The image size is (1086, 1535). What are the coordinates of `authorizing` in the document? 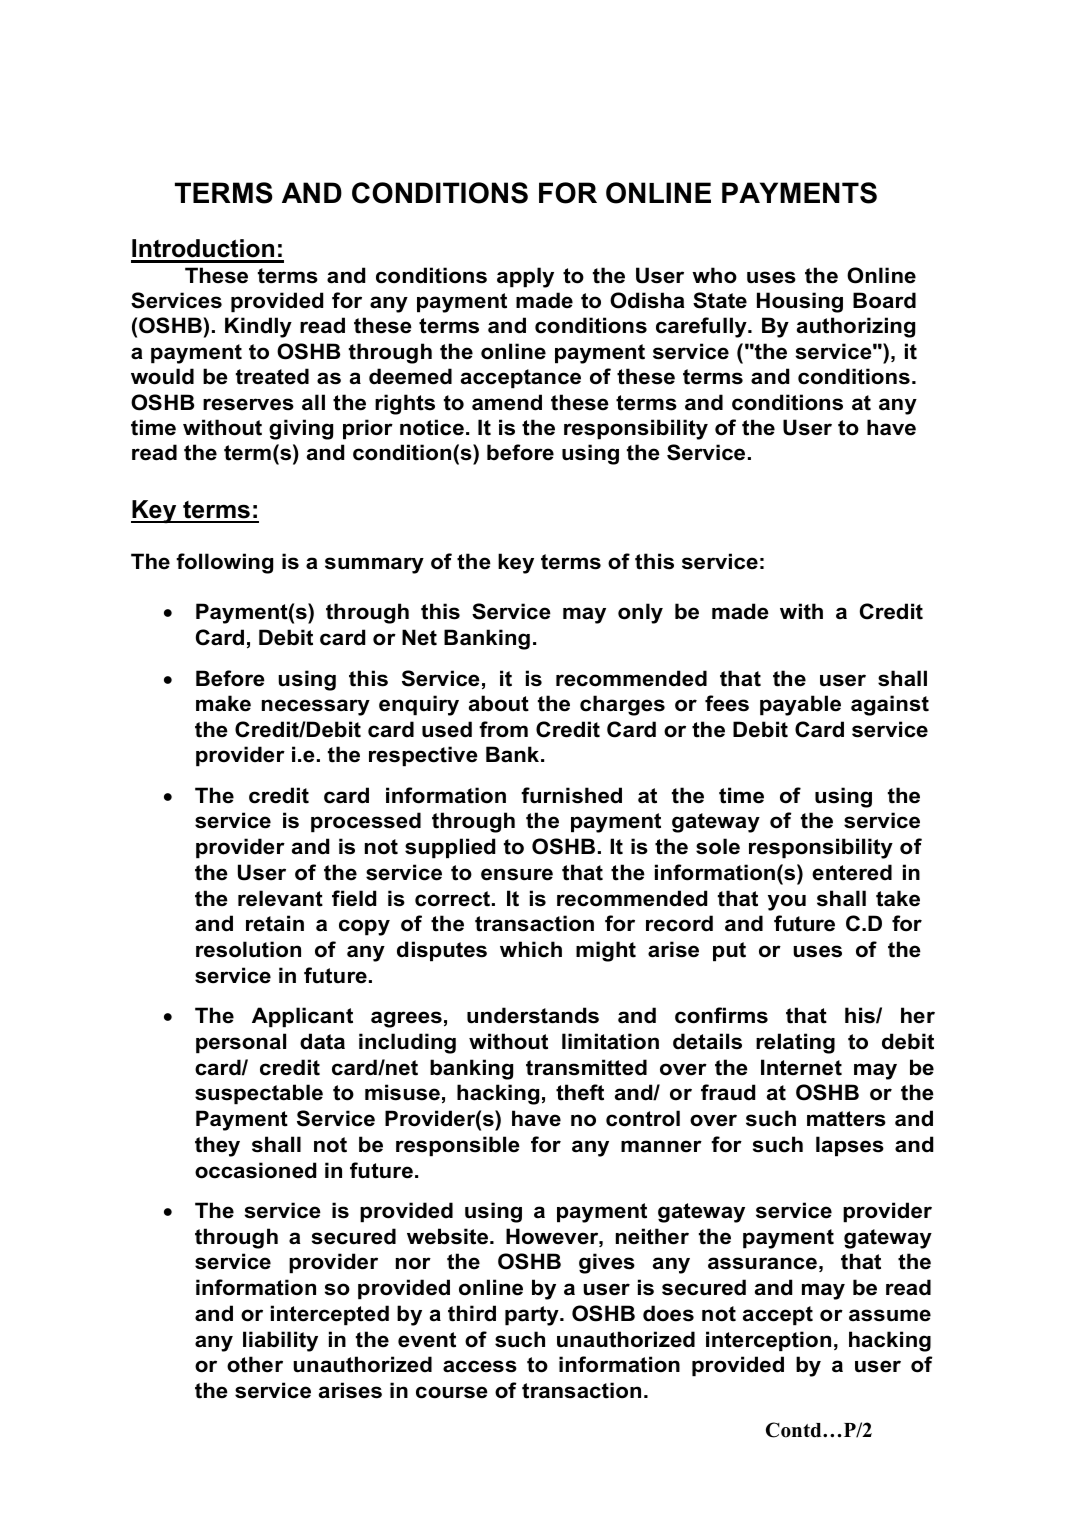 It's located at (856, 327).
